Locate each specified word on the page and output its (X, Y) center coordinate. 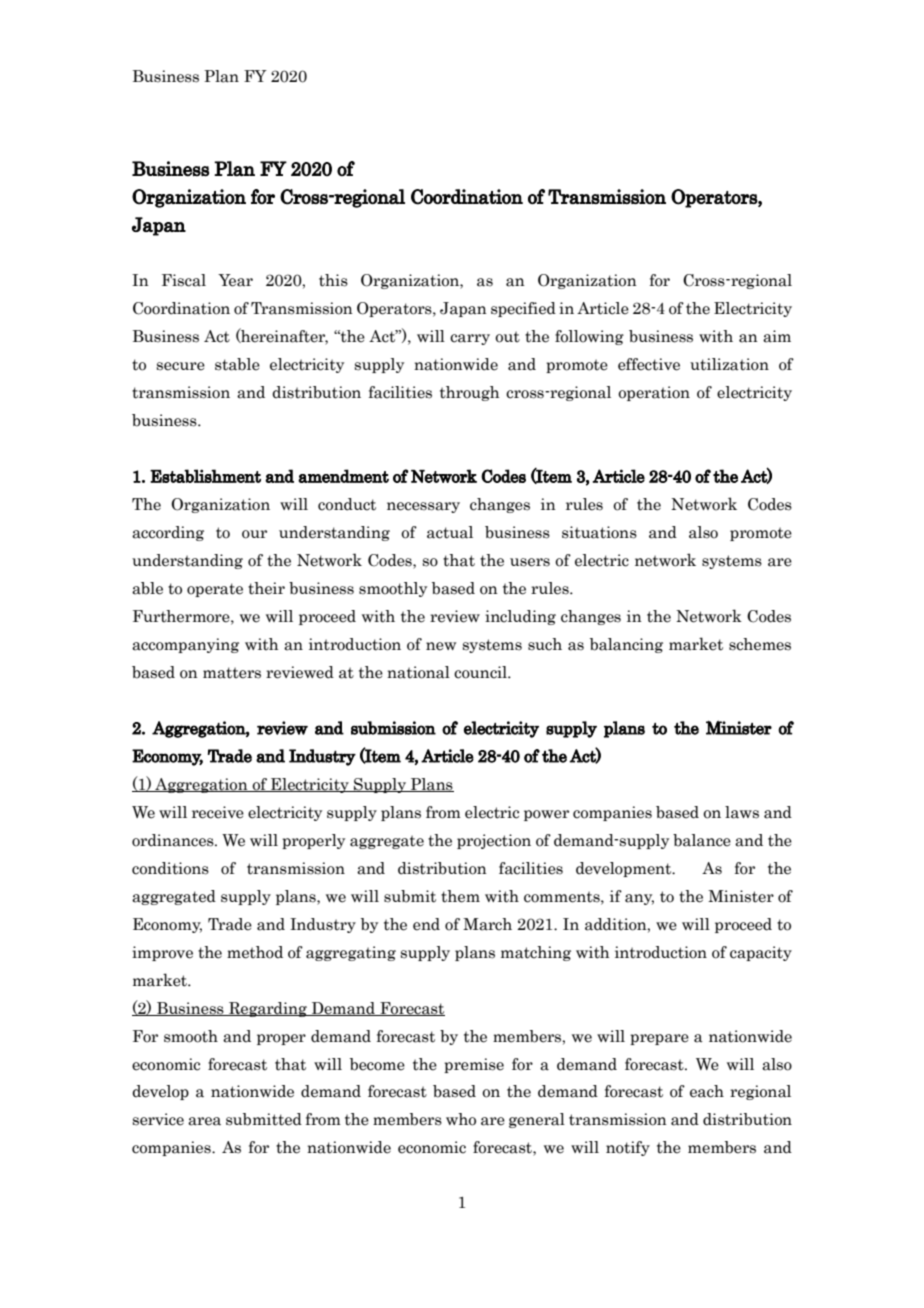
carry (470, 339)
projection (494, 841)
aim (777, 336)
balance (702, 840)
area (204, 1121)
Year (235, 280)
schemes (760, 644)
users (530, 562)
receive (218, 812)
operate (215, 590)
